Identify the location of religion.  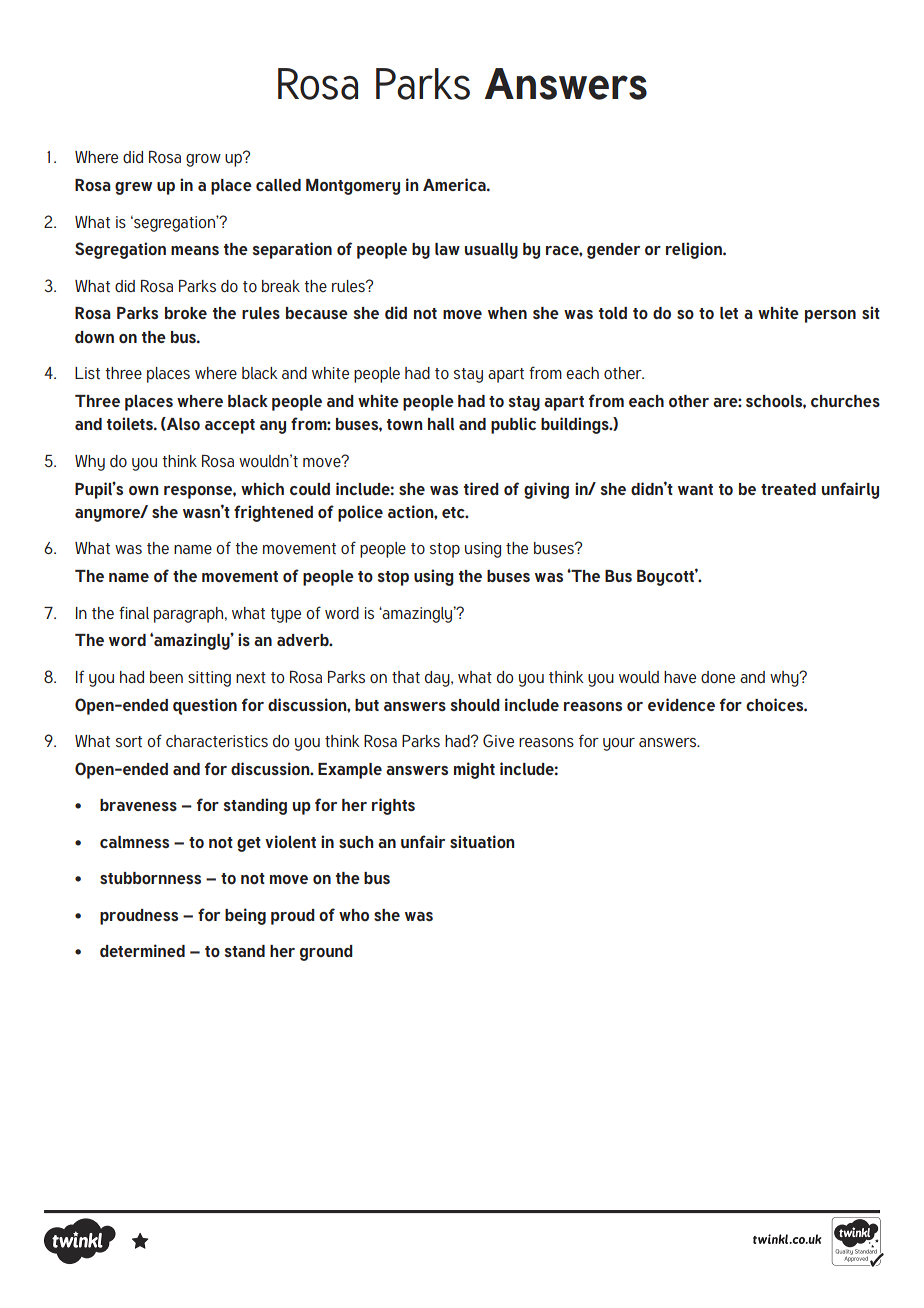
(695, 250).
